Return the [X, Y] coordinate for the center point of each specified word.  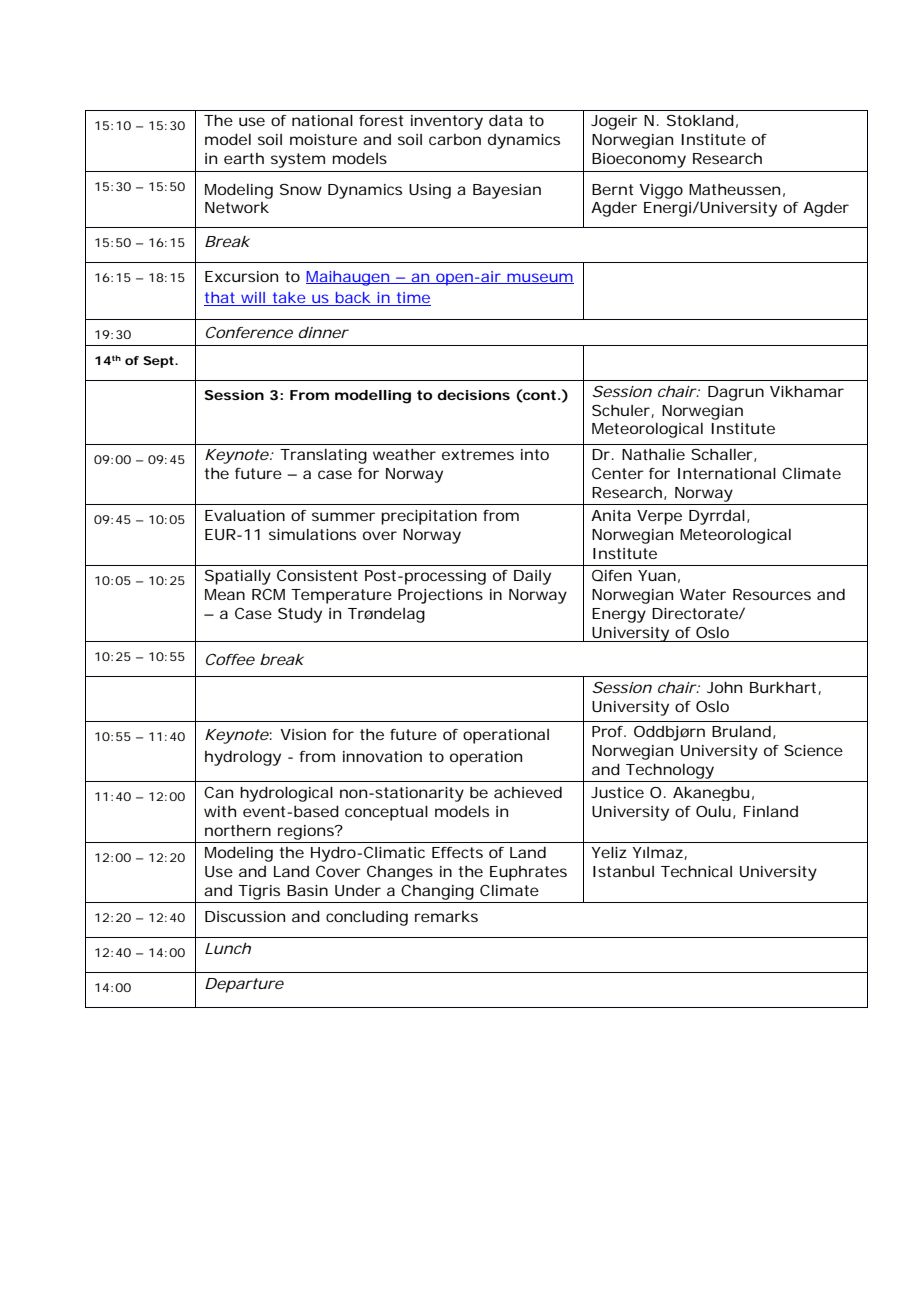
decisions [473, 395]
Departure [244, 985]
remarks [446, 916]
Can [218, 792]
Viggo [661, 191]
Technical [696, 871]
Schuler [622, 411]
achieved [528, 792]
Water [703, 594]
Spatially [238, 577]
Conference [249, 332]
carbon [455, 139]
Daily [532, 577]
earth [244, 158]
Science [813, 750]
